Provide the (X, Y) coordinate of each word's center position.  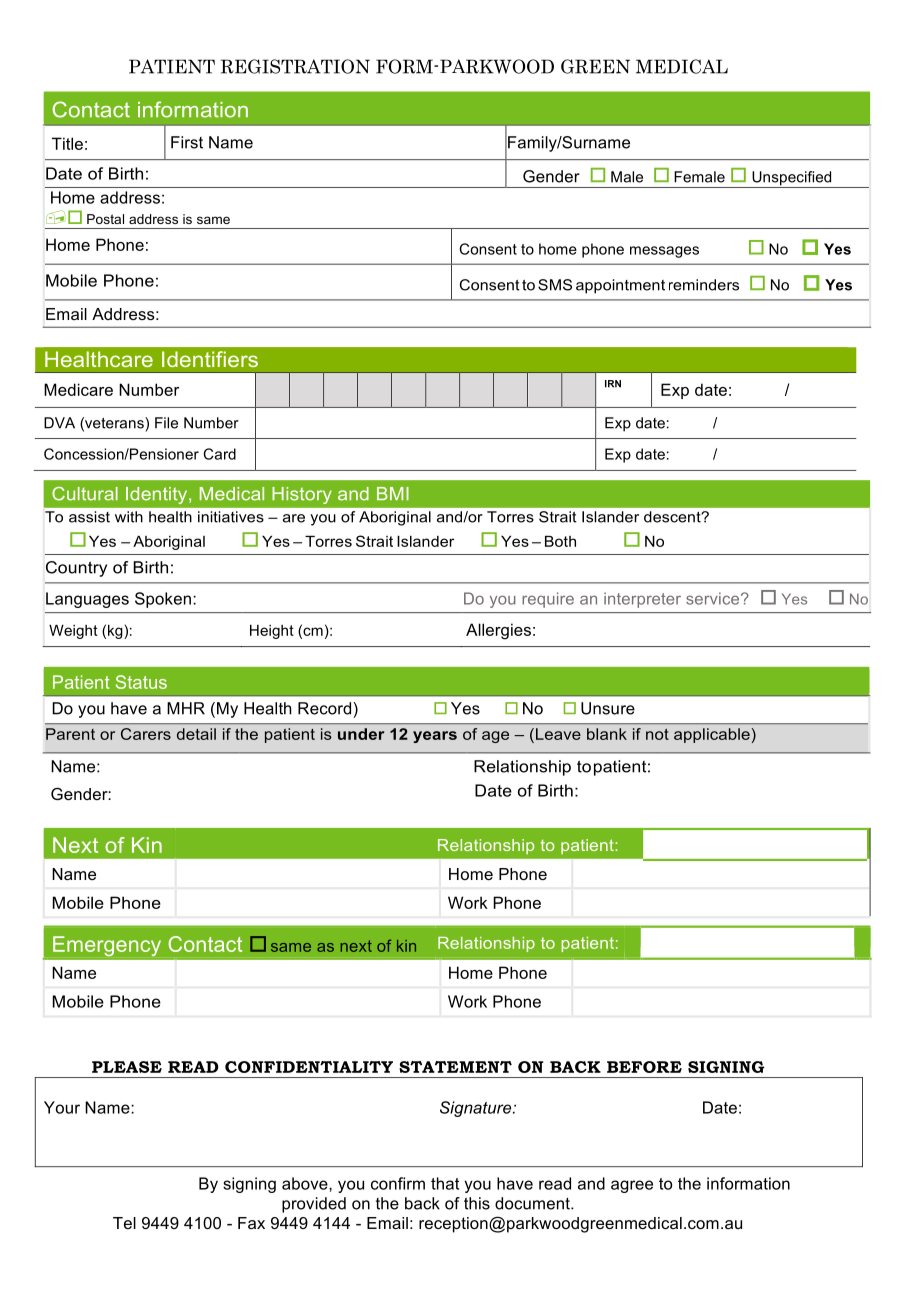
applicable (712, 735)
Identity (158, 495)
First (187, 142)
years (435, 737)
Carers (146, 734)
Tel (124, 1223)
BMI (393, 493)
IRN (613, 384)
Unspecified (792, 179)
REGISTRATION (295, 66)
